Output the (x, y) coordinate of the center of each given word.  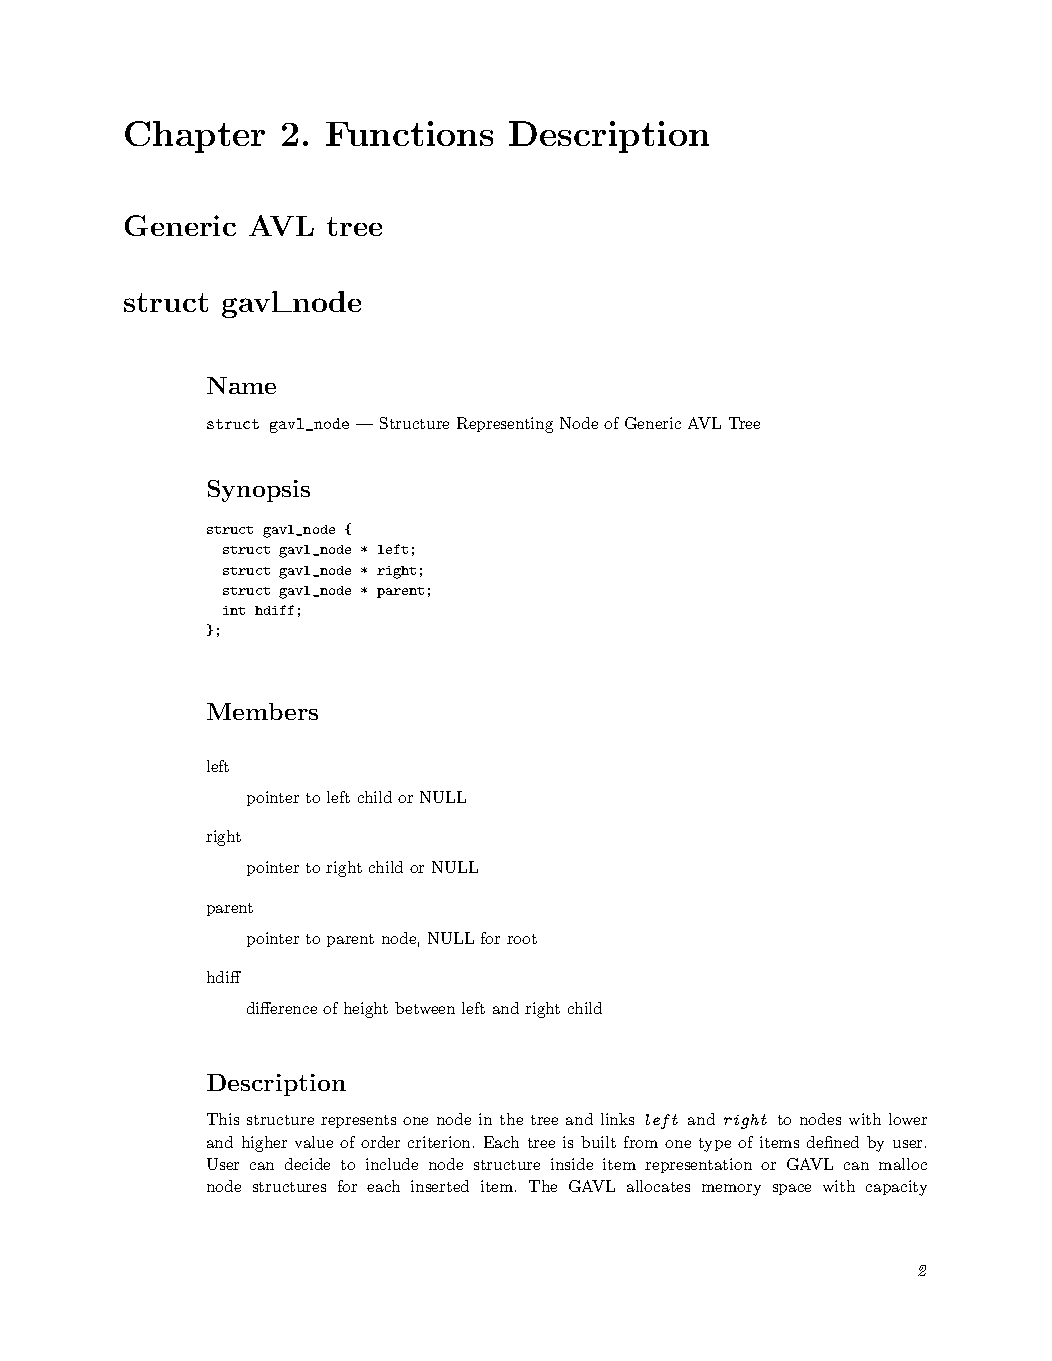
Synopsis (259, 491)
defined (833, 1142)
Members (262, 711)
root (522, 939)
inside (572, 1164)
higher (264, 1144)
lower (908, 1119)
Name (241, 385)
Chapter (195, 137)
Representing (505, 425)
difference (282, 1008)
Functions (409, 133)
